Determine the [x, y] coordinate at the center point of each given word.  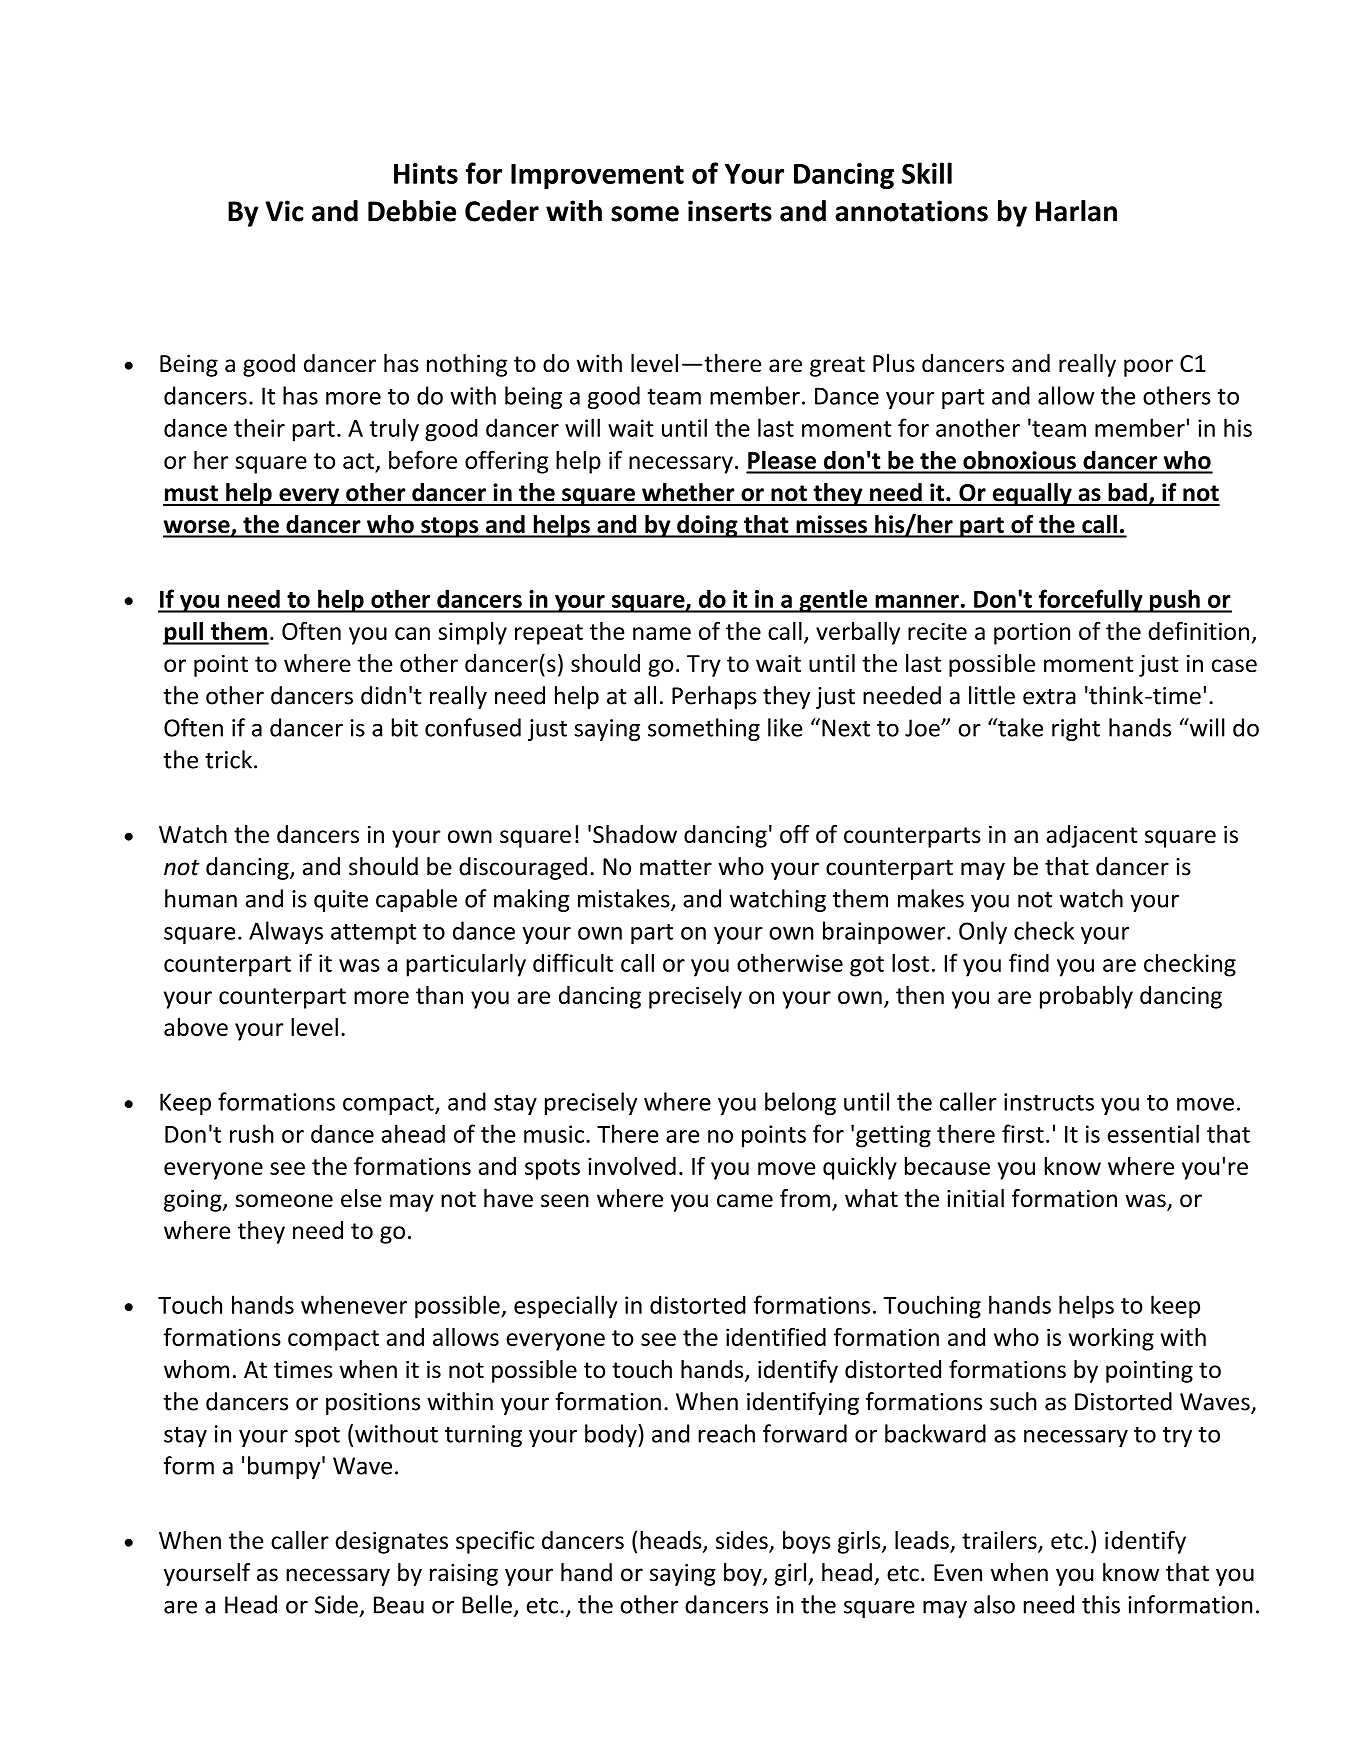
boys [806, 1542]
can [412, 633]
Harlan [1076, 211]
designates [392, 1542]
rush [252, 1133]
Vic [284, 211]
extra [1049, 696]
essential [1153, 1133]
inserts [730, 211]
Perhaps [714, 697]
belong [800, 1103]
